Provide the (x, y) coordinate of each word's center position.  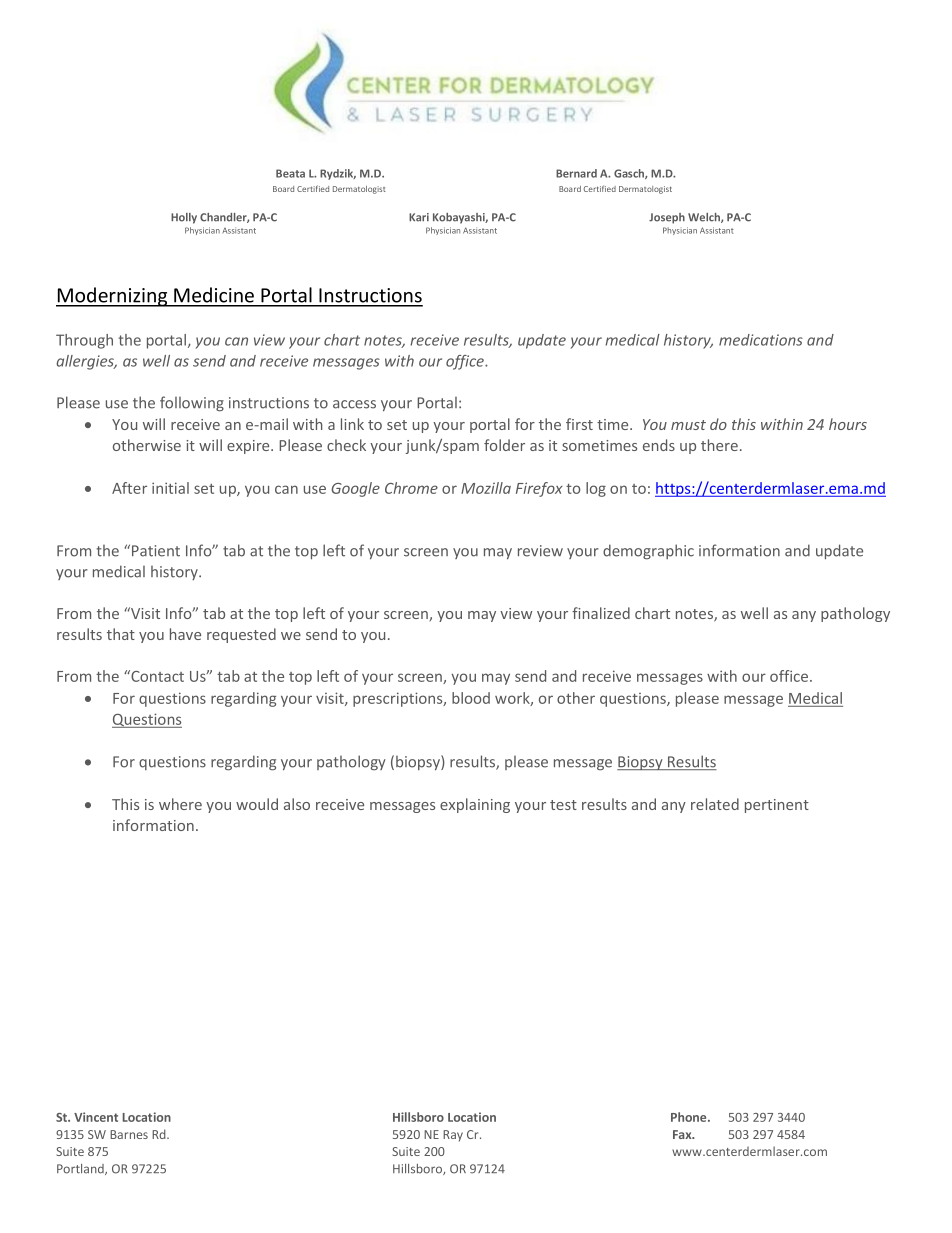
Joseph (667, 218)
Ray (453, 1136)
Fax (683, 1134)
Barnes (129, 1134)
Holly (184, 218)
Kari (419, 217)
